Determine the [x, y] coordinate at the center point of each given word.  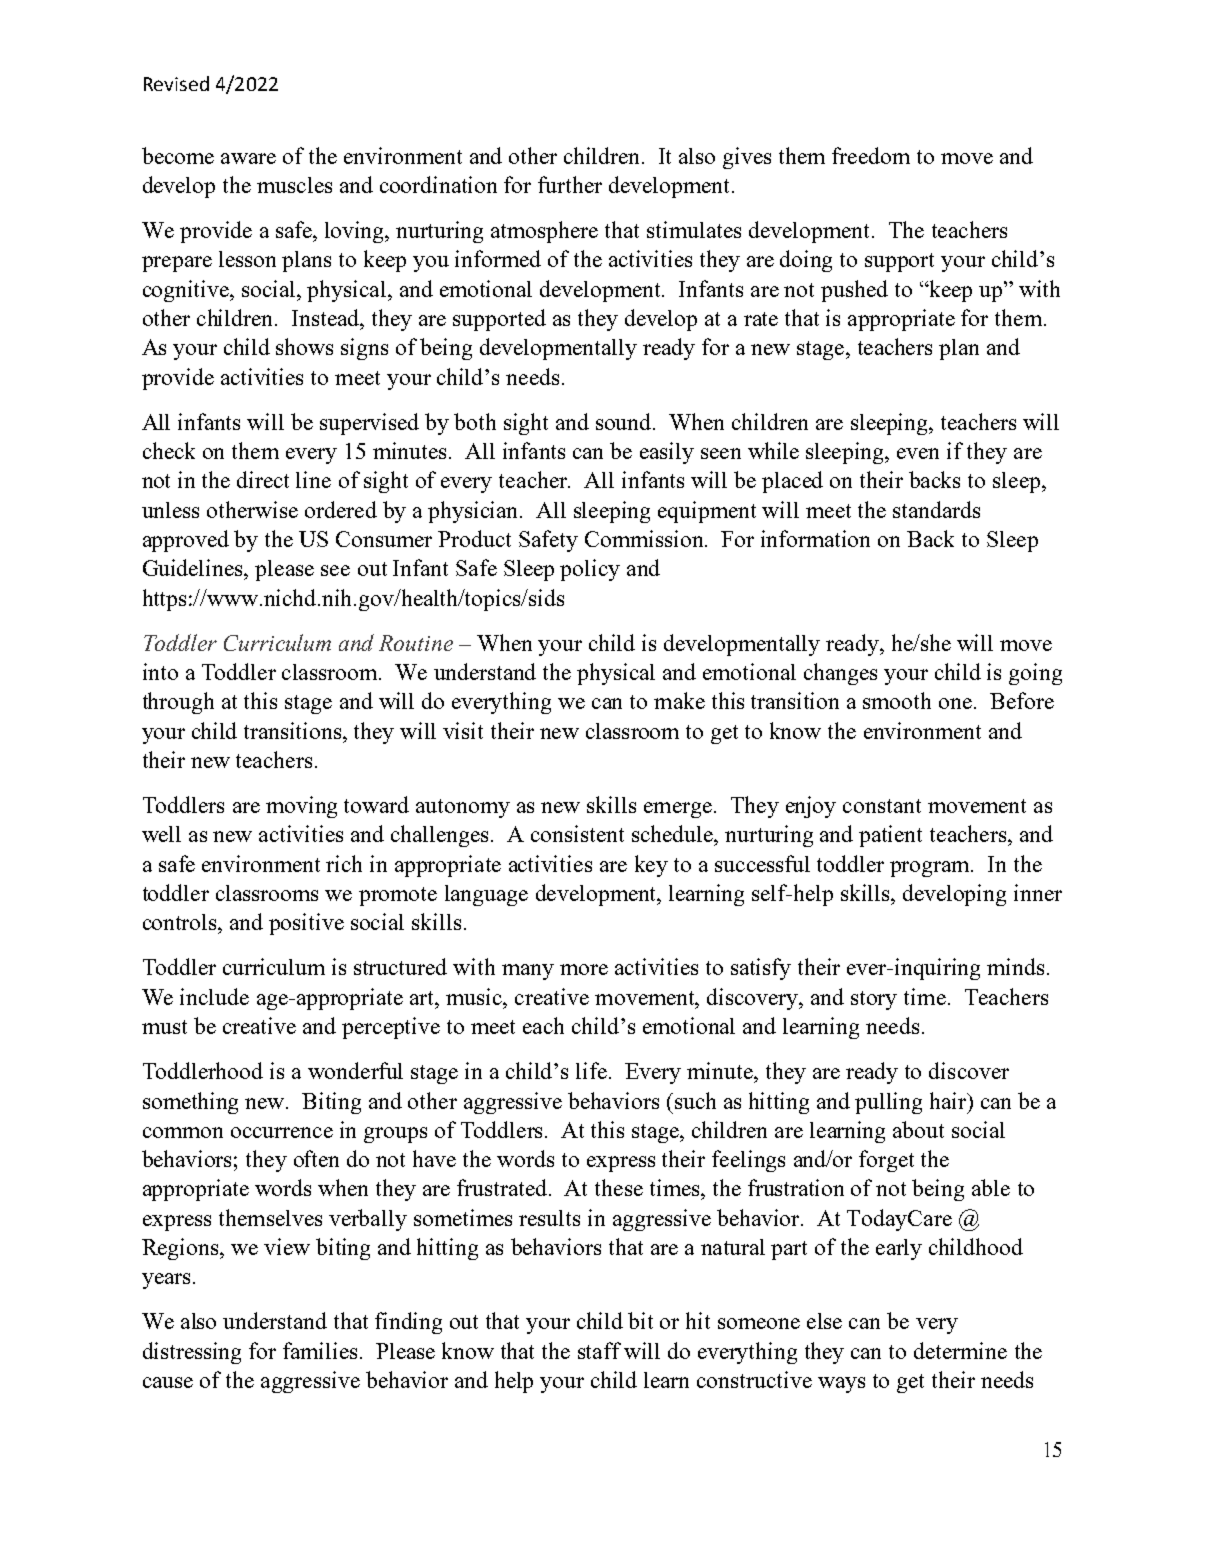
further [570, 184]
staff [599, 1350]
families [320, 1350]
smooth [897, 700]
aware [248, 158]
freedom [871, 155]
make [679, 700]
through [178, 703]
